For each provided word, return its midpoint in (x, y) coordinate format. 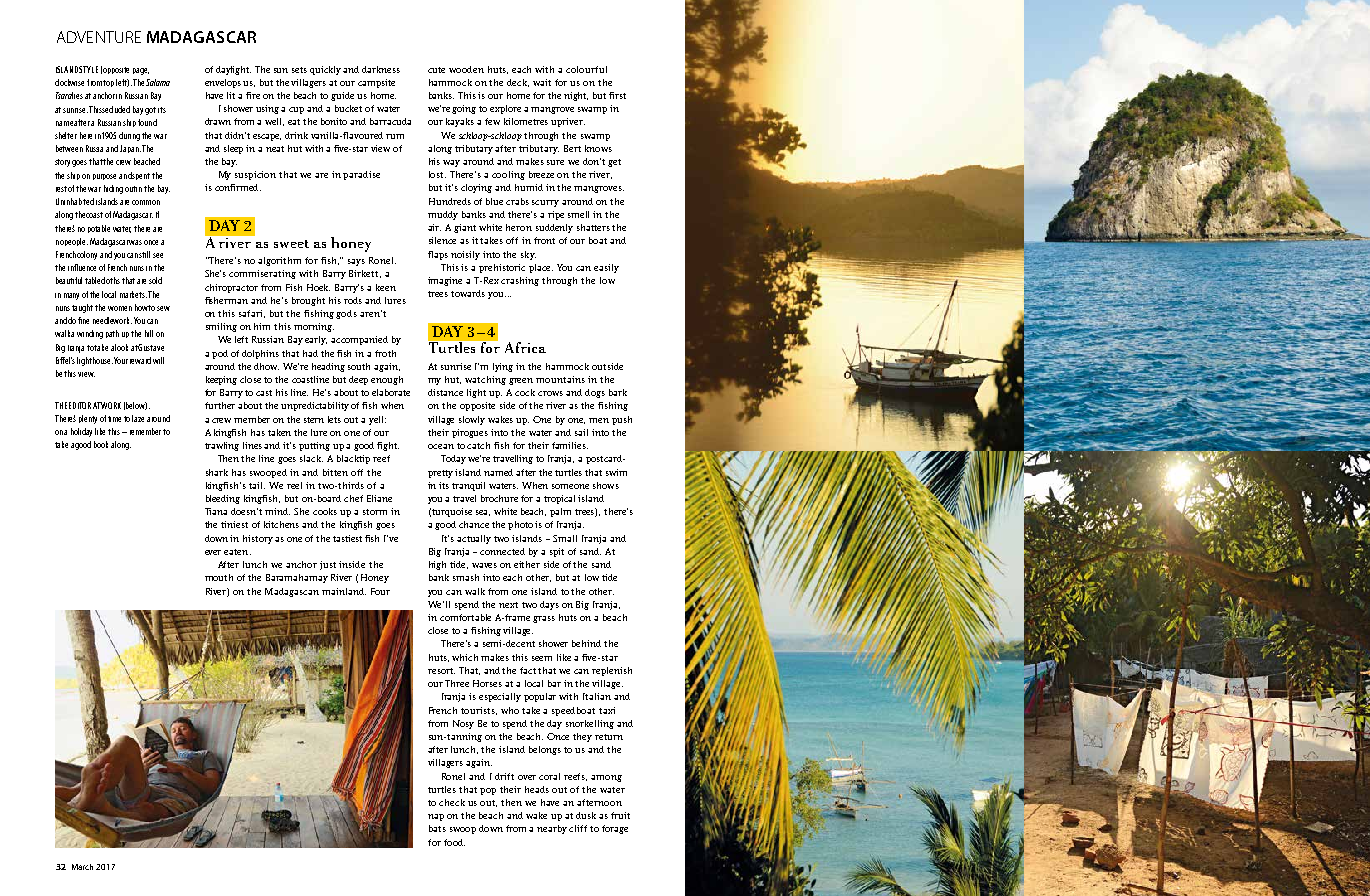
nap (436, 817)
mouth (219, 577)
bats (437, 828)
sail (581, 432)
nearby (552, 829)
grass (544, 619)
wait (542, 82)
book (101, 444)
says (356, 262)
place (541, 268)
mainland (344, 591)
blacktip (353, 459)
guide (342, 96)
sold (155, 280)
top (108, 83)
